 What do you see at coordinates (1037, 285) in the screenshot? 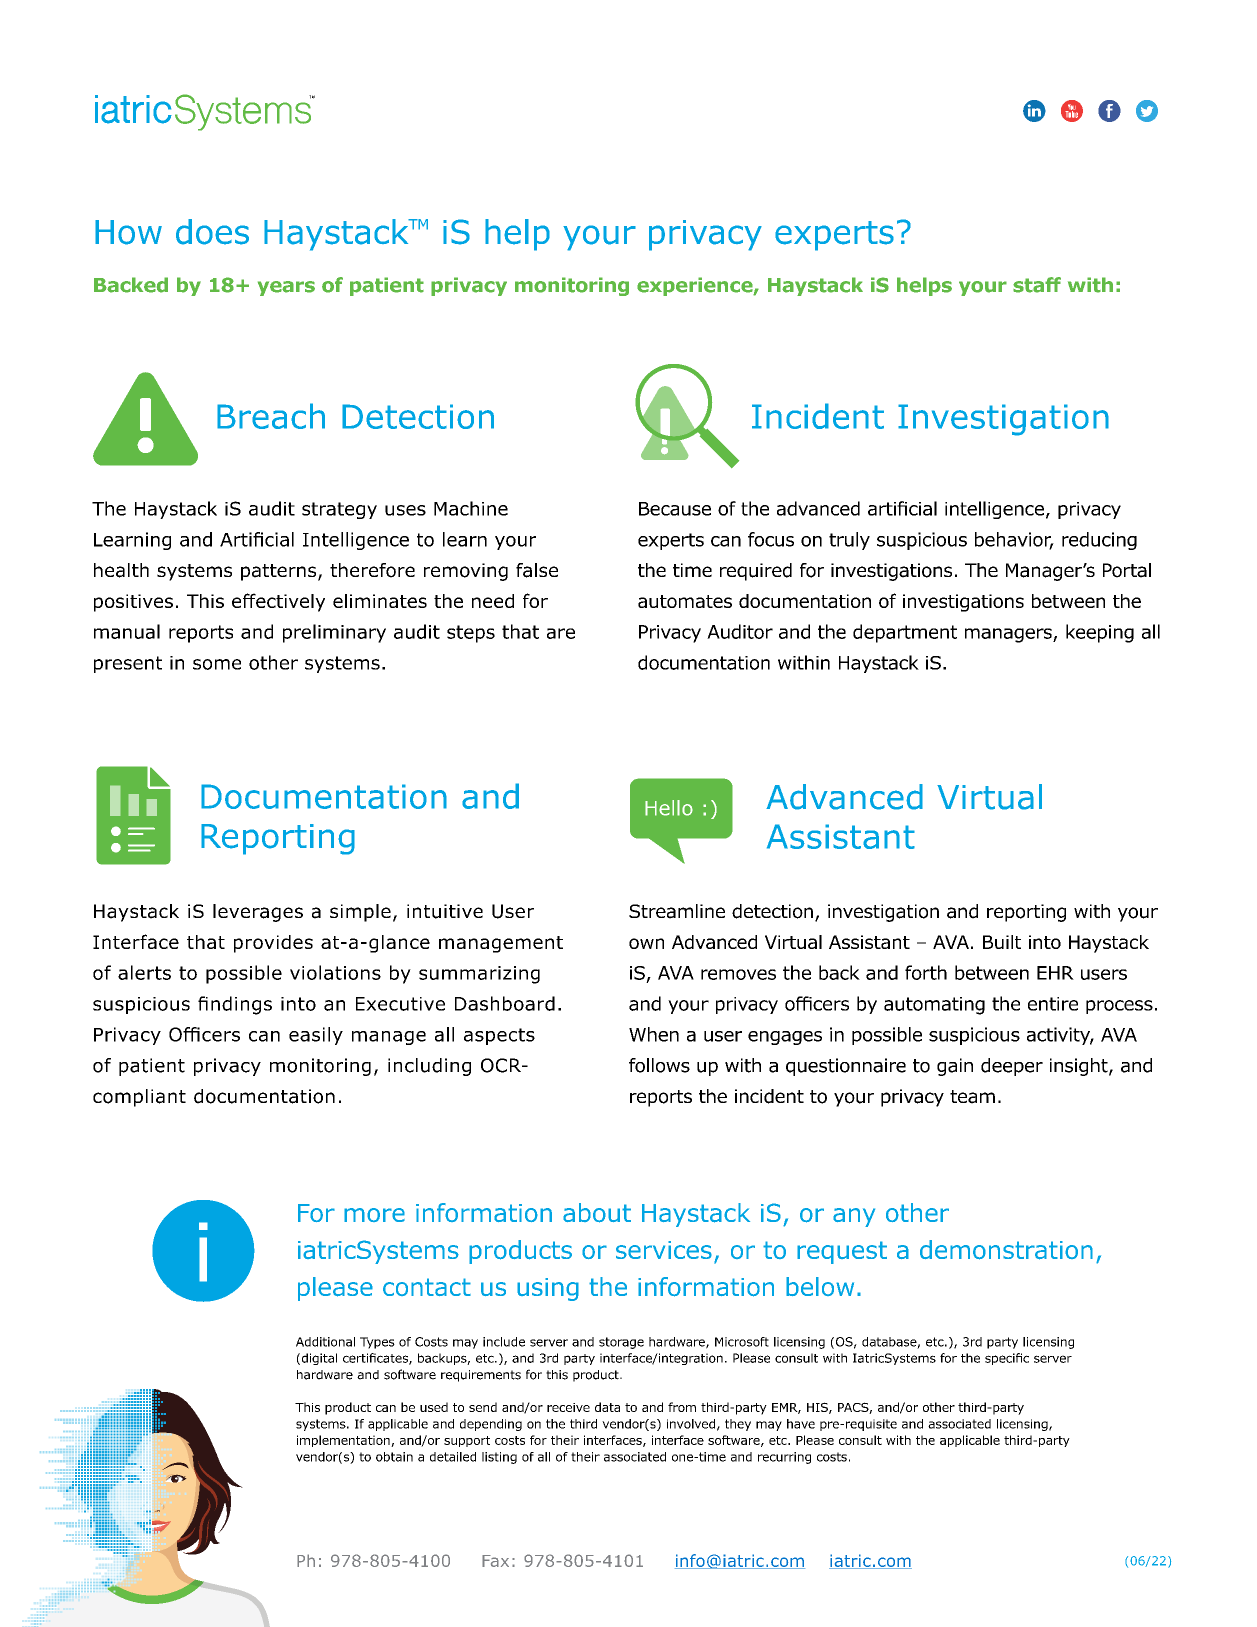
I see `staff` at bounding box center [1037, 285].
